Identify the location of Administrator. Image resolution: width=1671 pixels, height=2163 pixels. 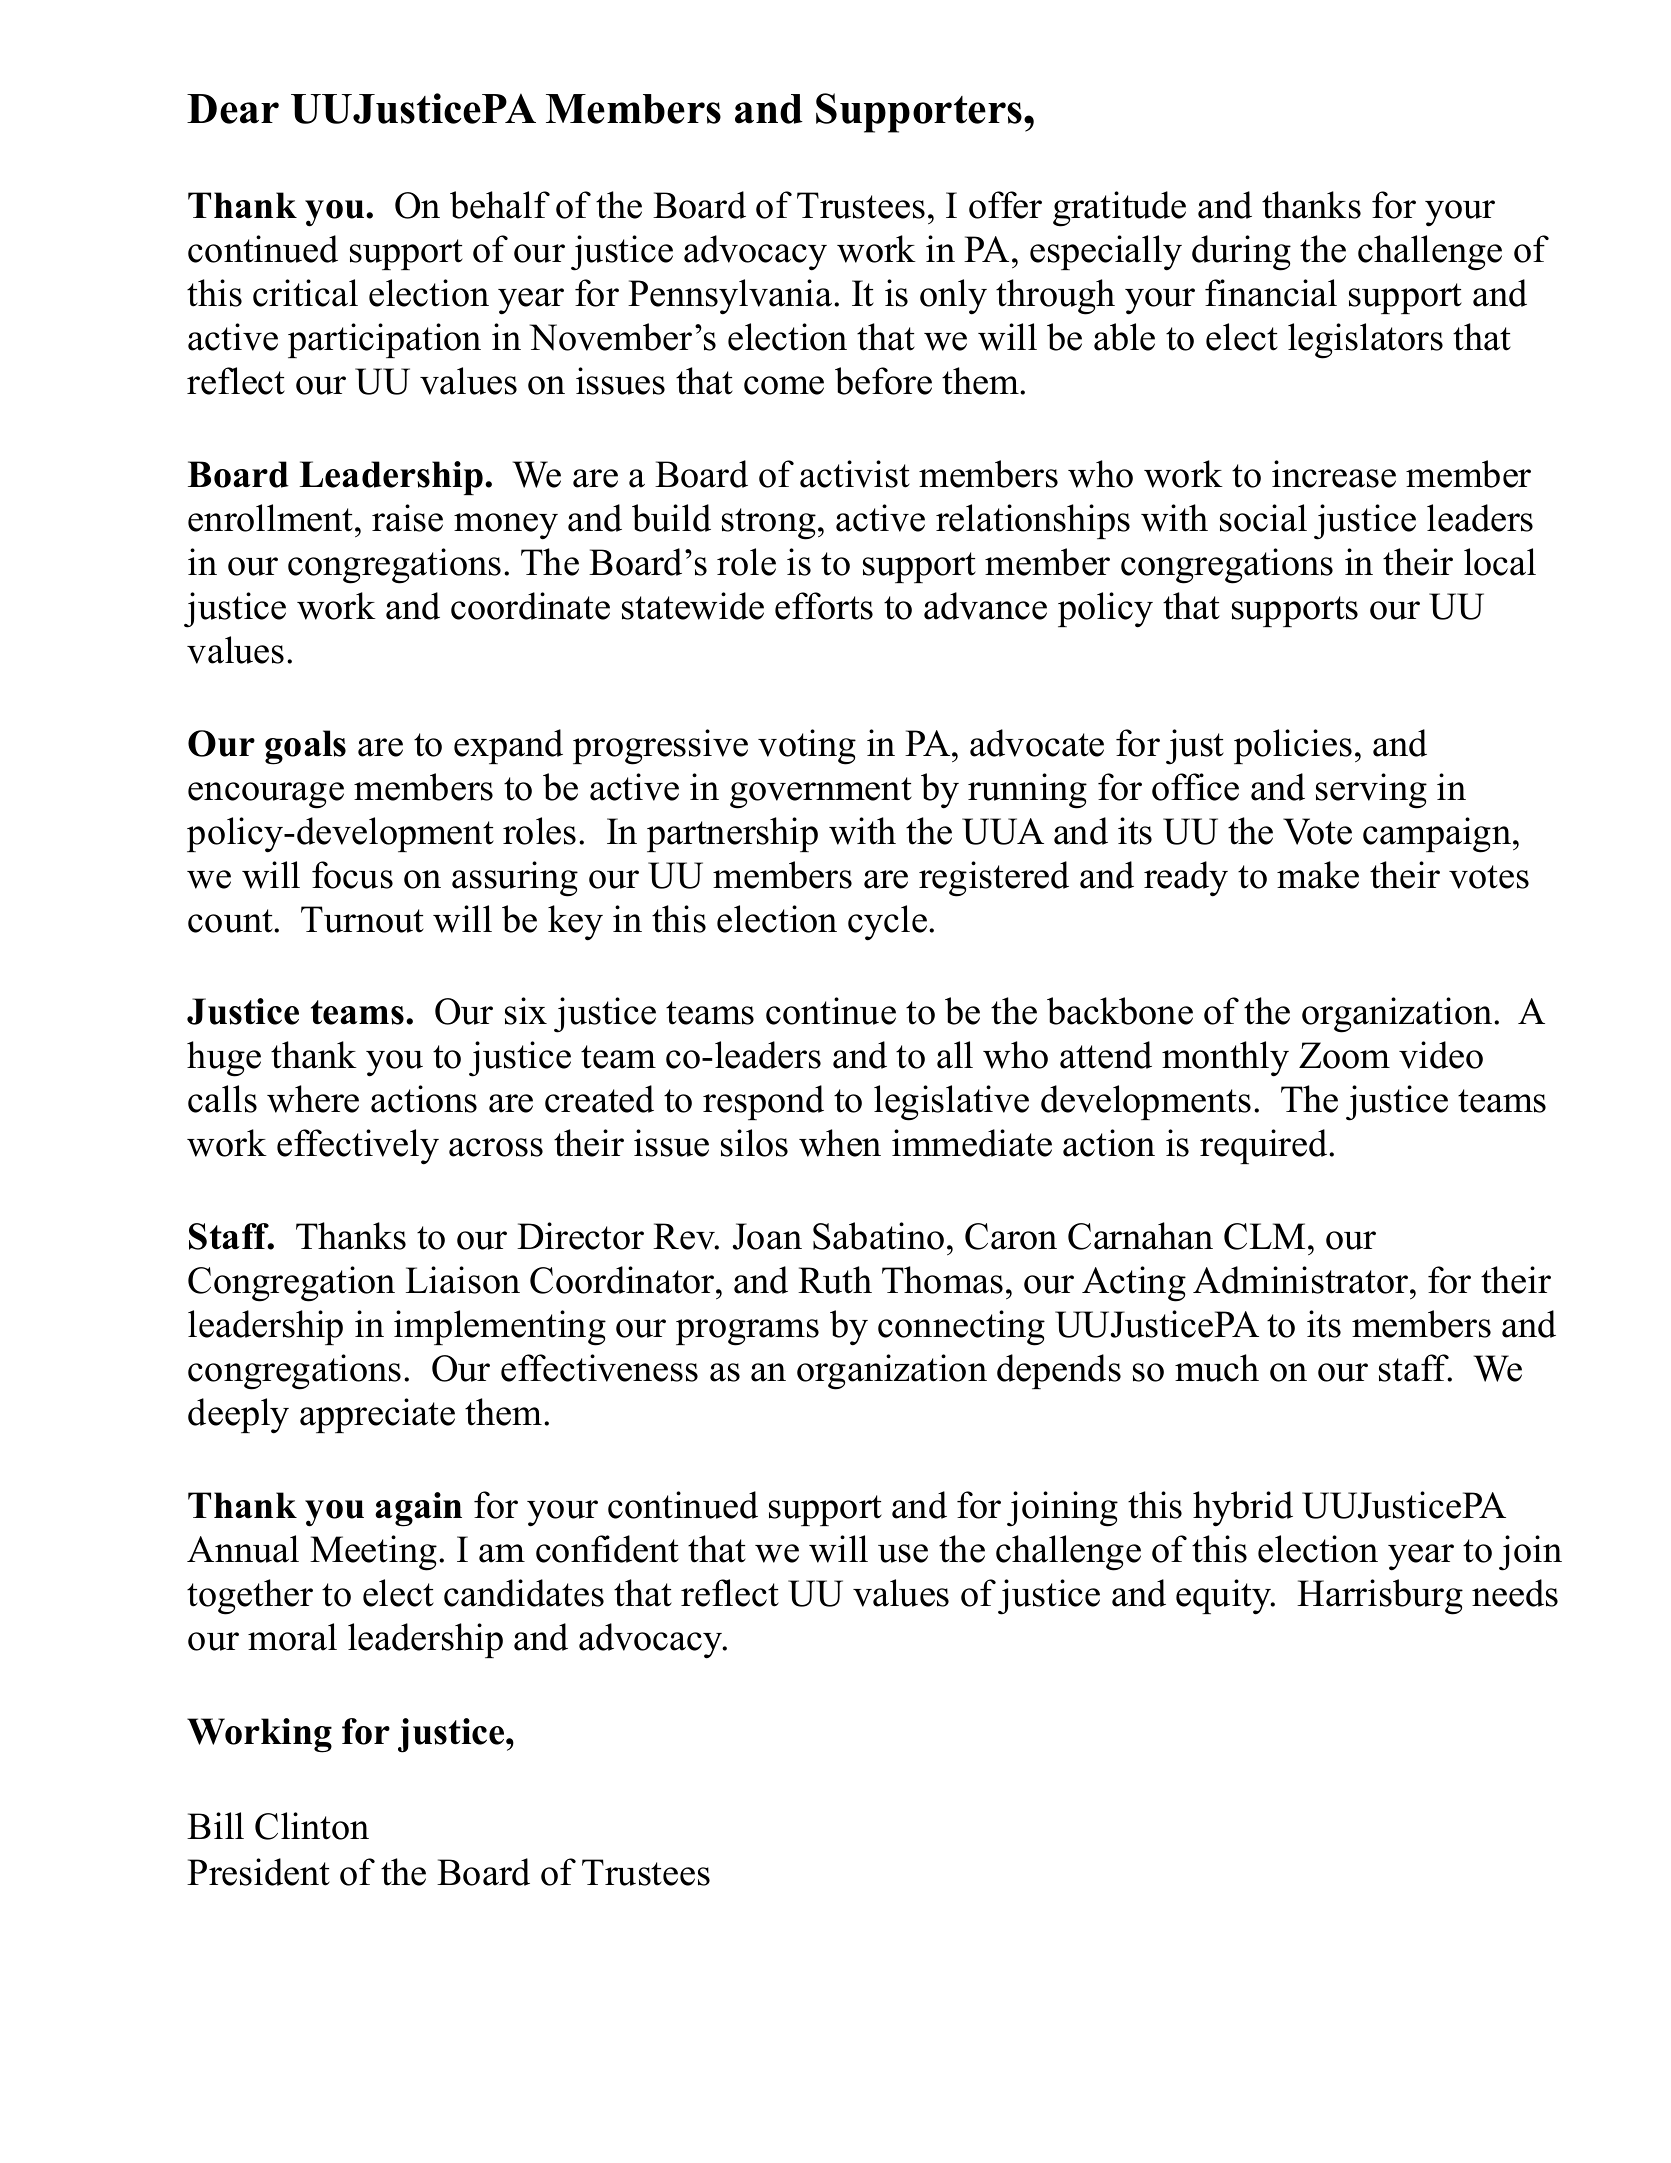
(1302, 1280).
